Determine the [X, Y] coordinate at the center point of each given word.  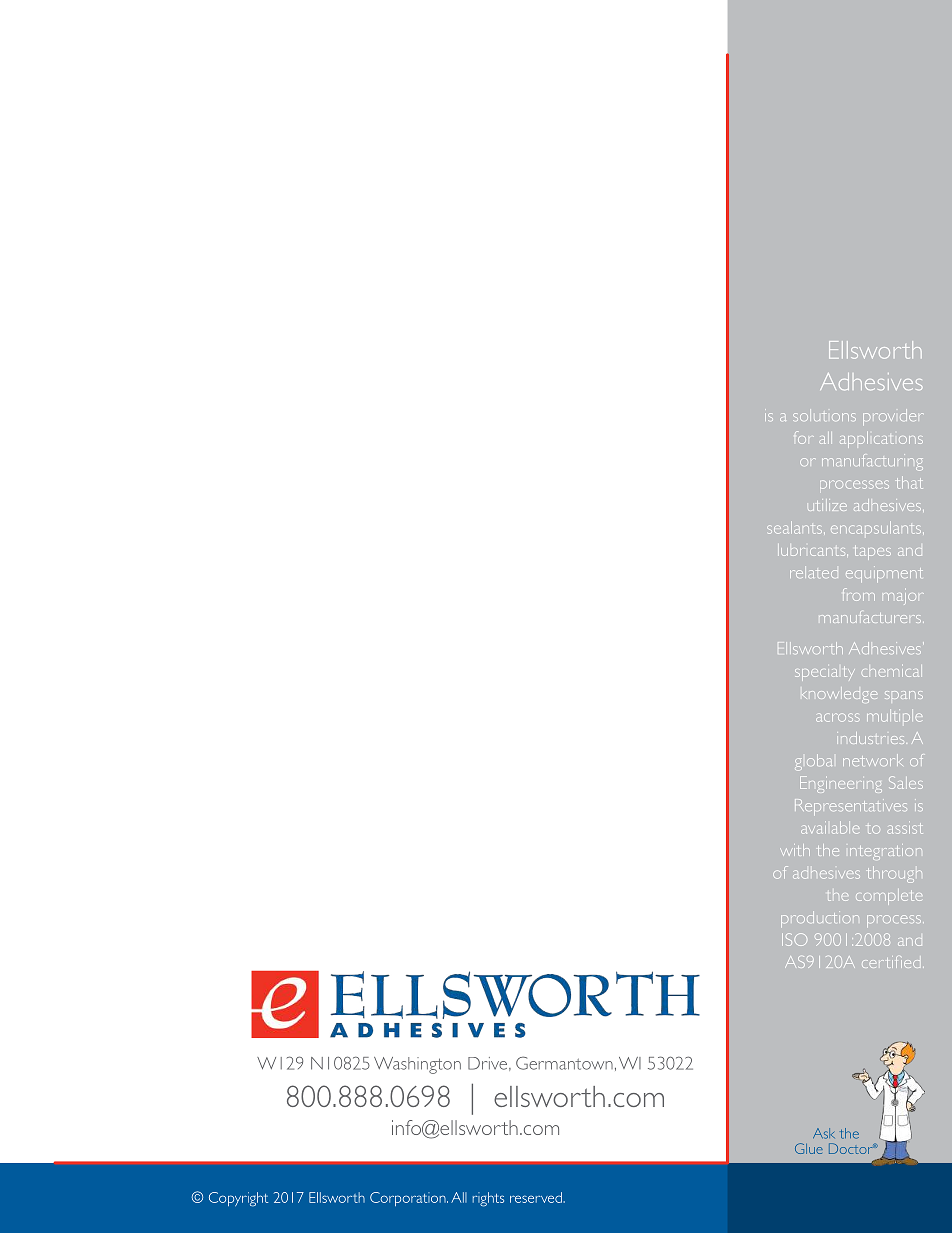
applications [881, 440]
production [820, 919]
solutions [824, 417]
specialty [825, 674]
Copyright [238, 1199]
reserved [537, 1197]
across [837, 717]
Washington [417, 1065]
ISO [794, 939]
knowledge [839, 696]
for [804, 437]
